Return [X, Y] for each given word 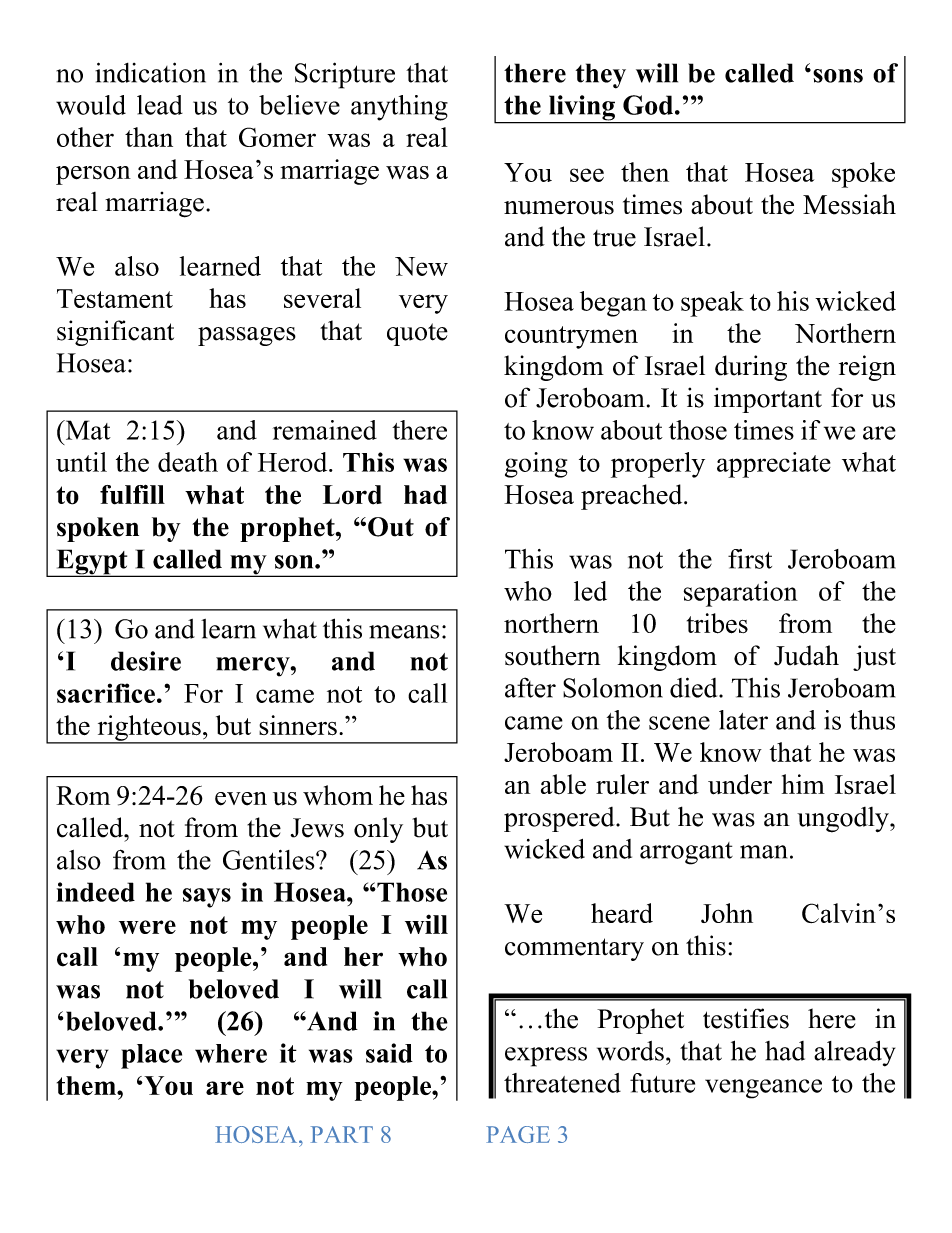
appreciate [774, 465]
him [803, 784]
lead [160, 105]
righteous [149, 729]
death [188, 462]
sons [838, 76]
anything [399, 108]
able [563, 784]
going [536, 465]
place [151, 1056]
